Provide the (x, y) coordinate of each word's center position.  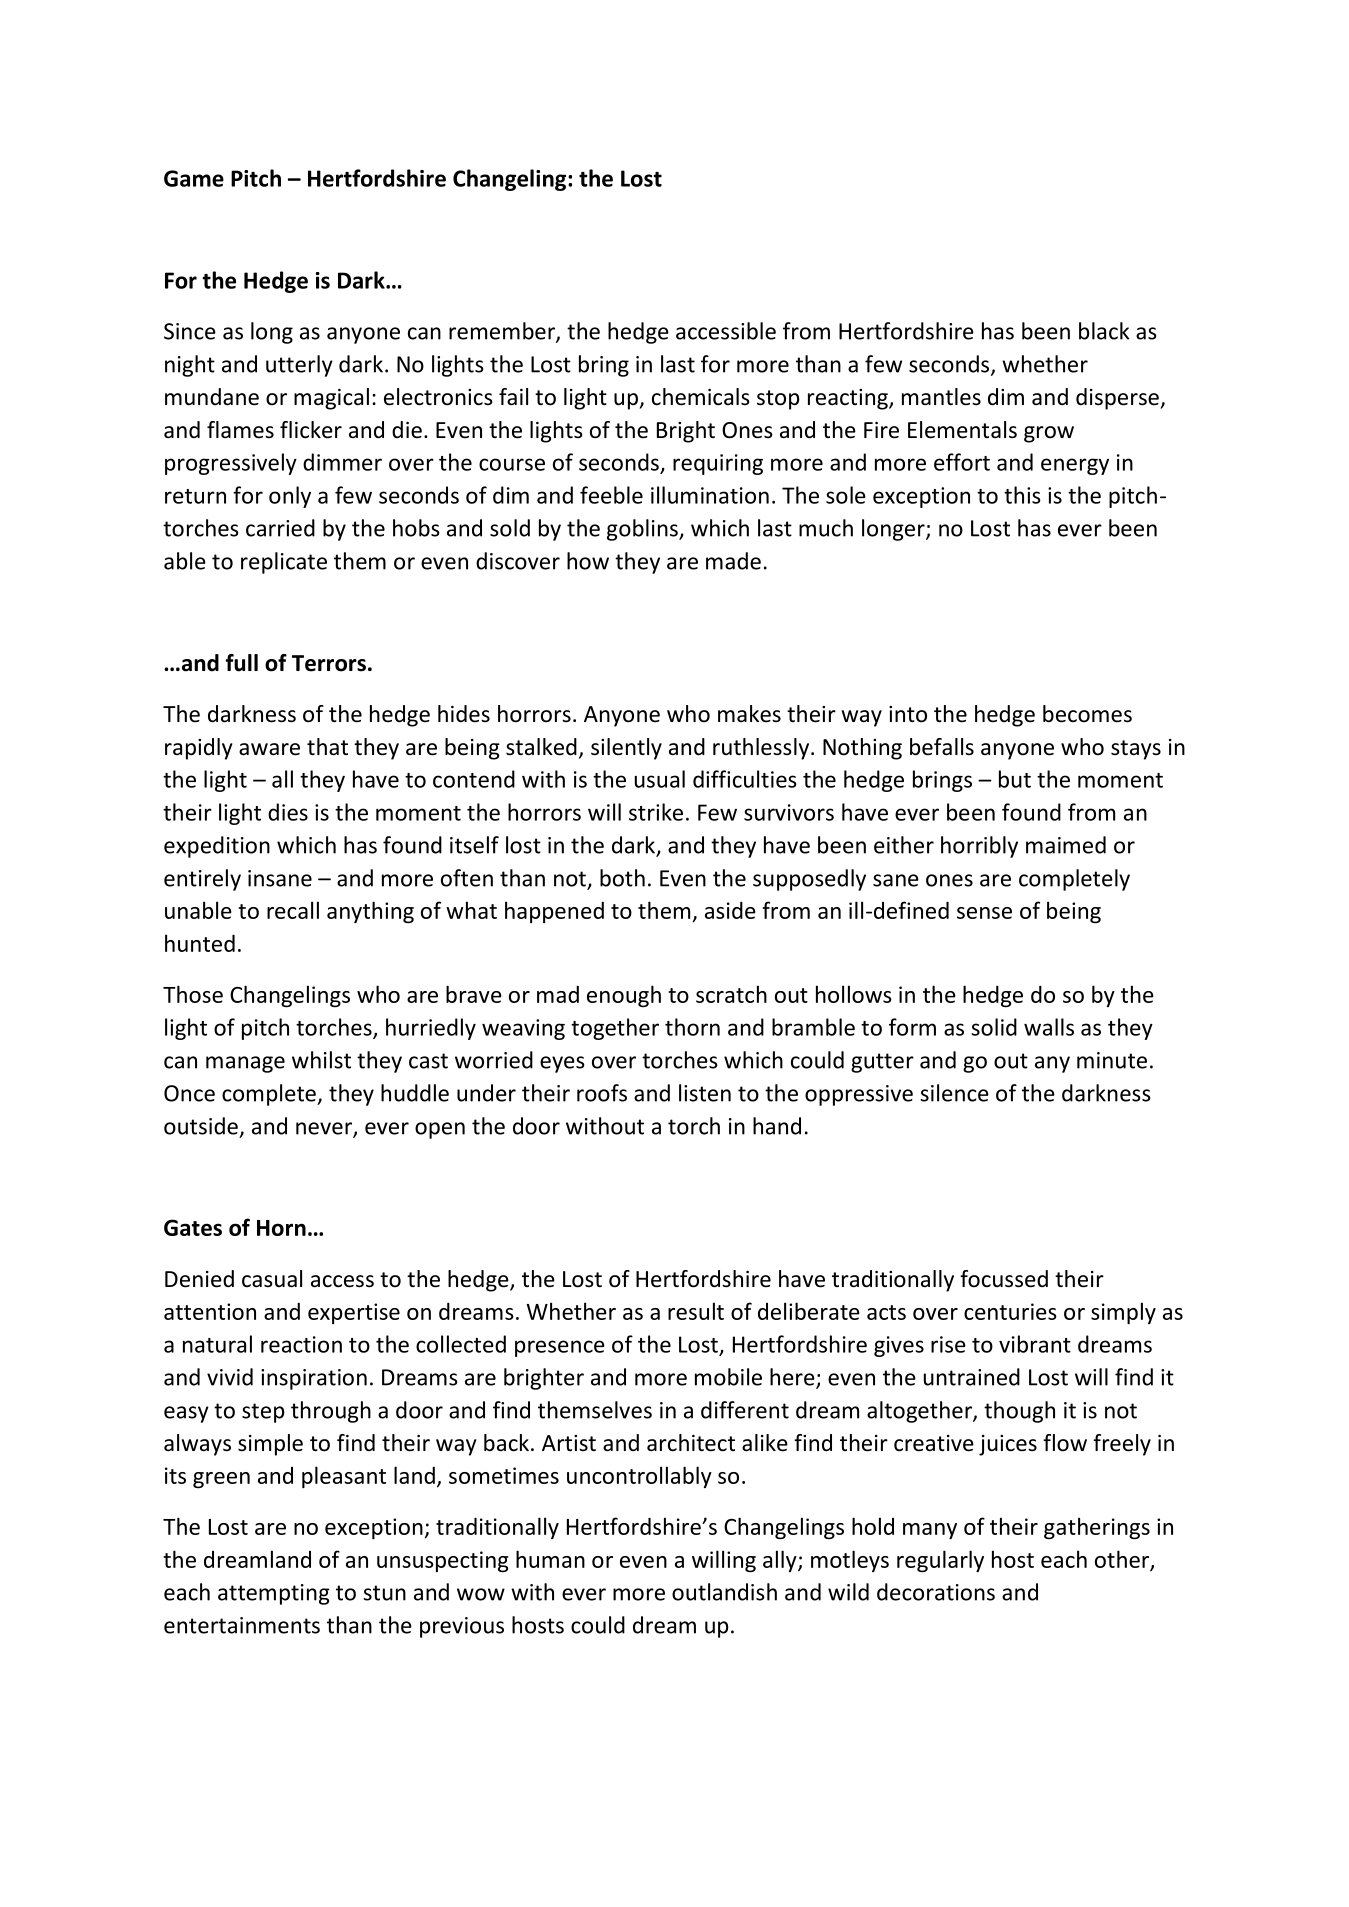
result (696, 1311)
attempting (274, 1594)
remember (503, 332)
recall (293, 910)
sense (984, 913)
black (1104, 331)
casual (272, 1279)
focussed (1004, 1279)
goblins (643, 530)
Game (194, 178)
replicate (284, 563)
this (1022, 495)
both (622, 878)
